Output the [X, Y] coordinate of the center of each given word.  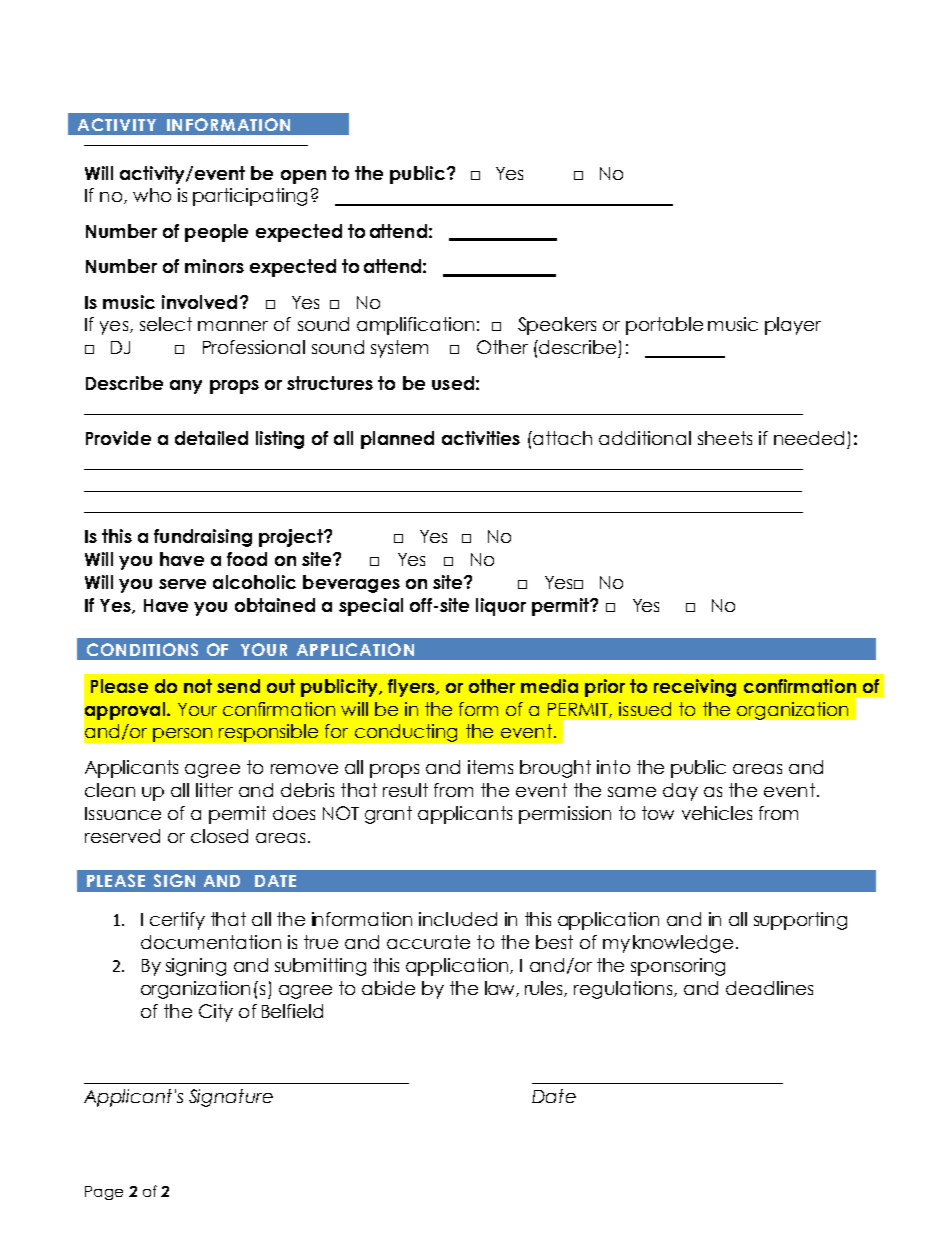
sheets [725, 438]
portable [664, 326]
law [501, 989]
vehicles [717, 813]
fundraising [203, 538]
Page [104, 1193]
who [152, 195]
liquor [501, 607]
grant [388, 815]
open [303, 177]
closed [219, 836]
